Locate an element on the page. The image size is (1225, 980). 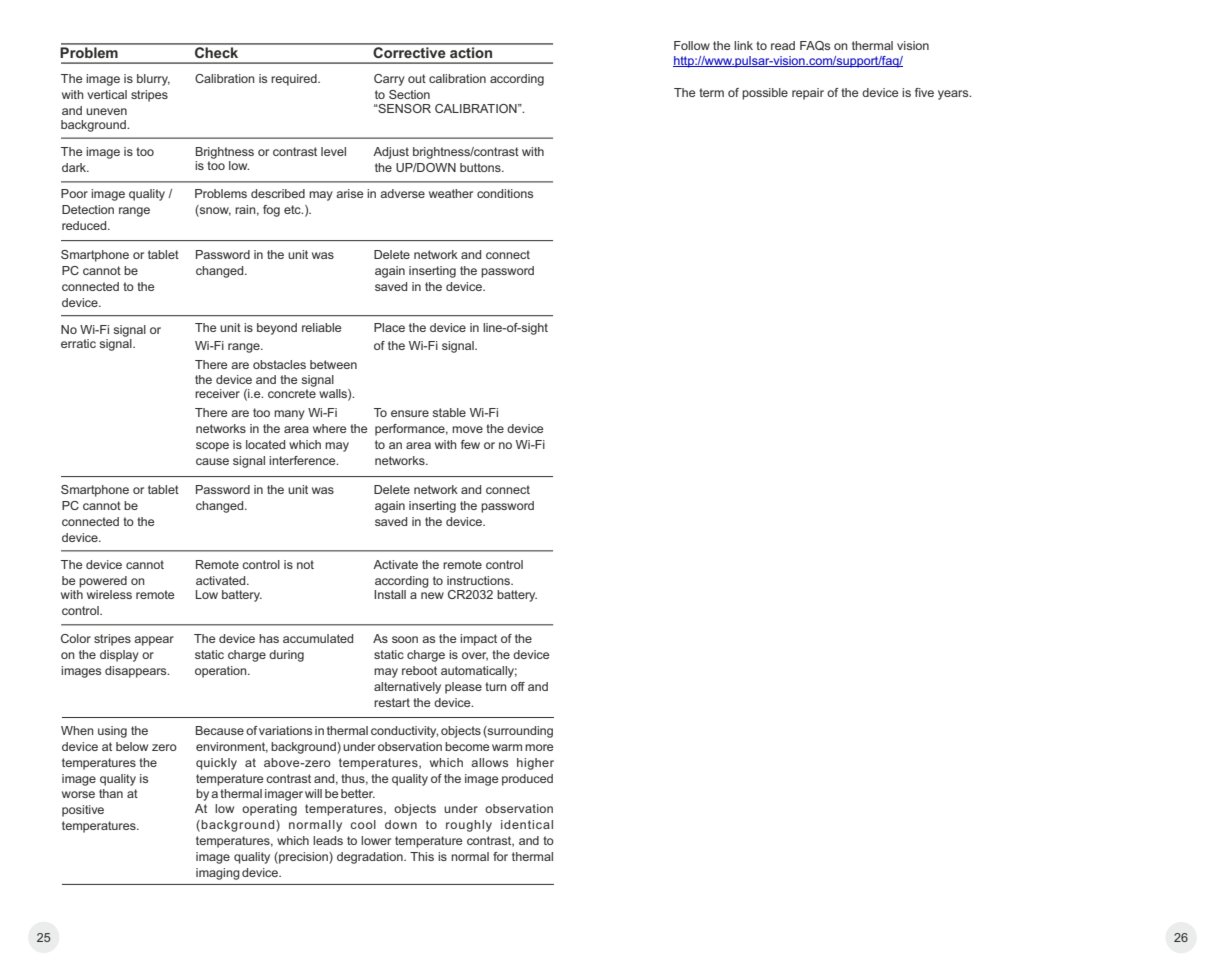
blurry is located at coordinates (153, 80).
